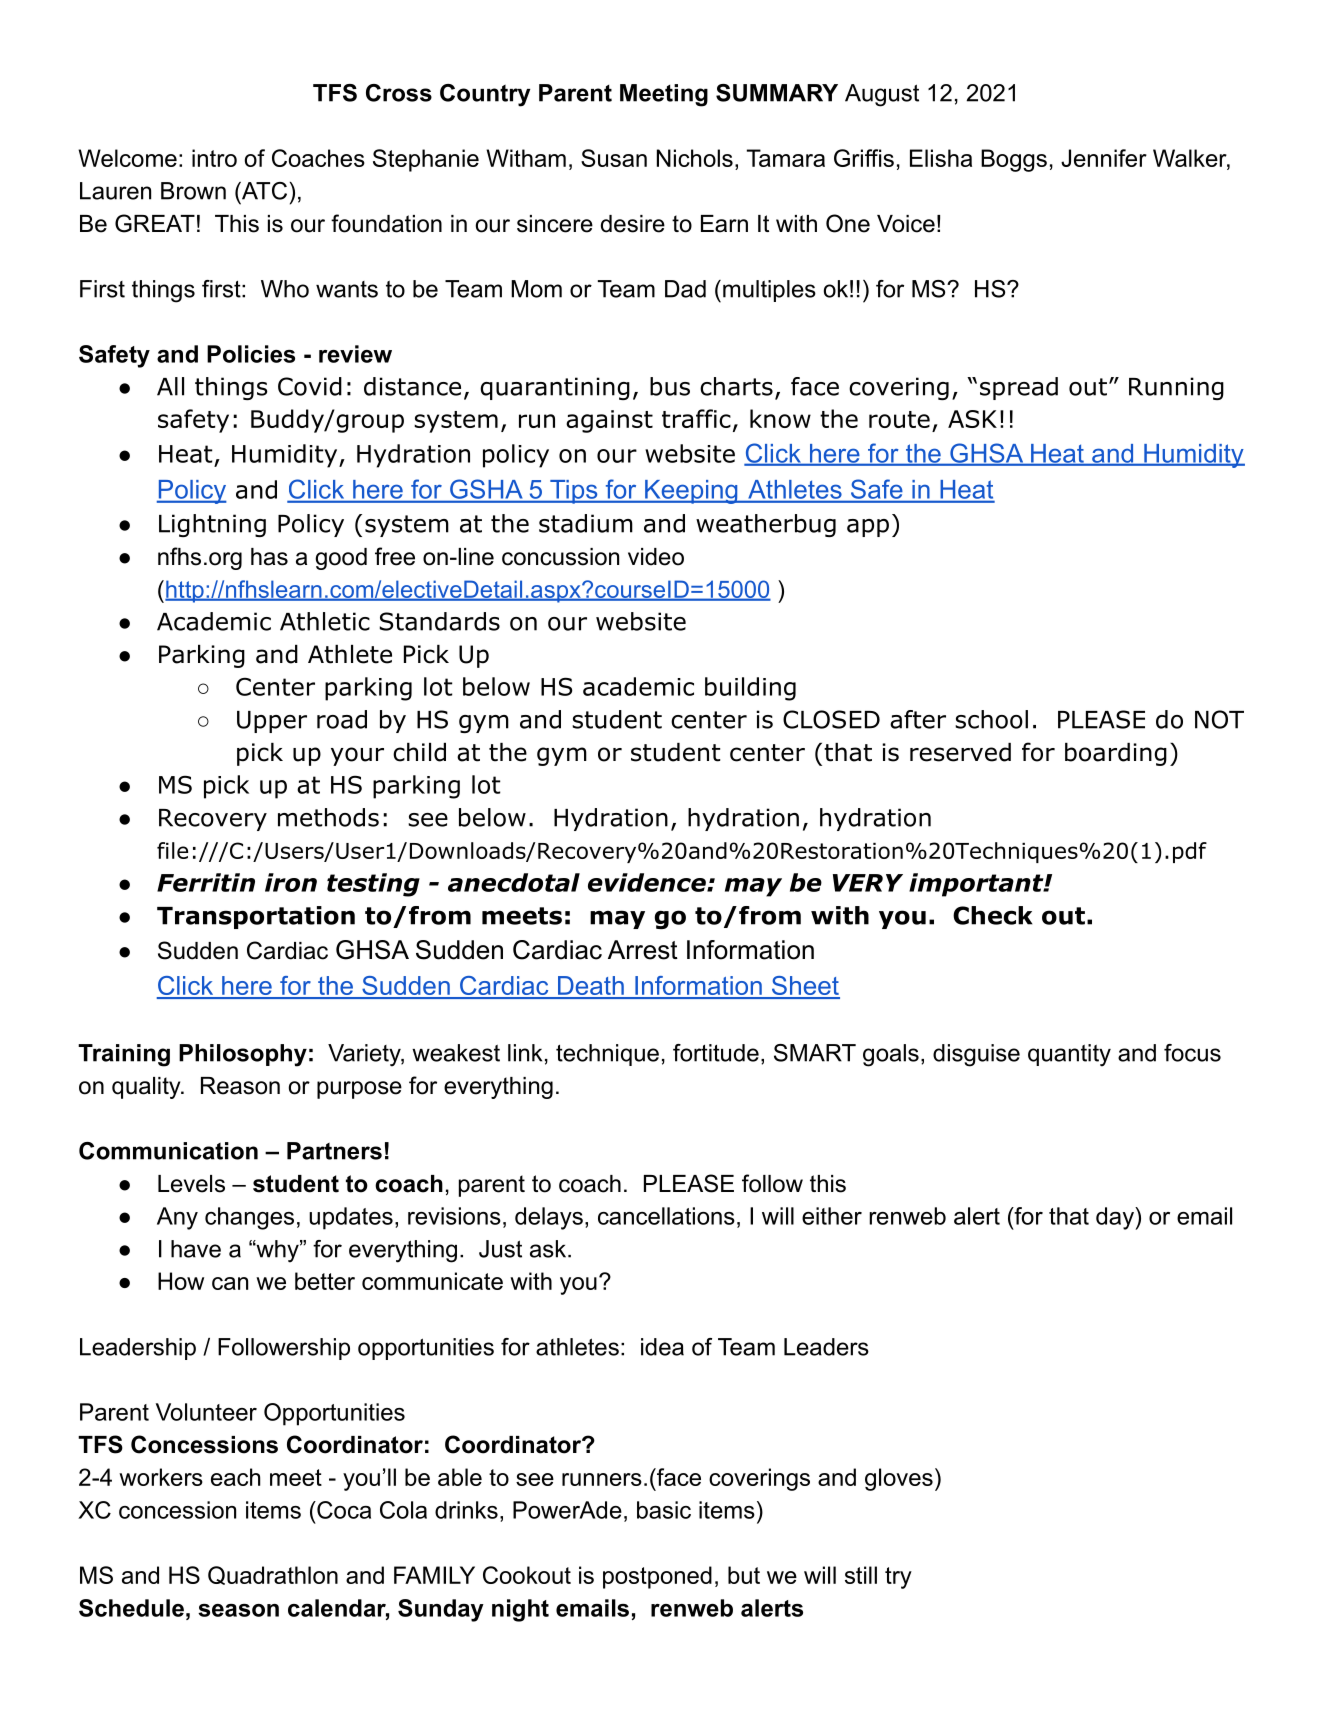 This screenshot has height=1724, width=1332. What do you see at coordinates (696, 418) in the screenshot?
I see `traffic` at bounding box center [696, 418].
